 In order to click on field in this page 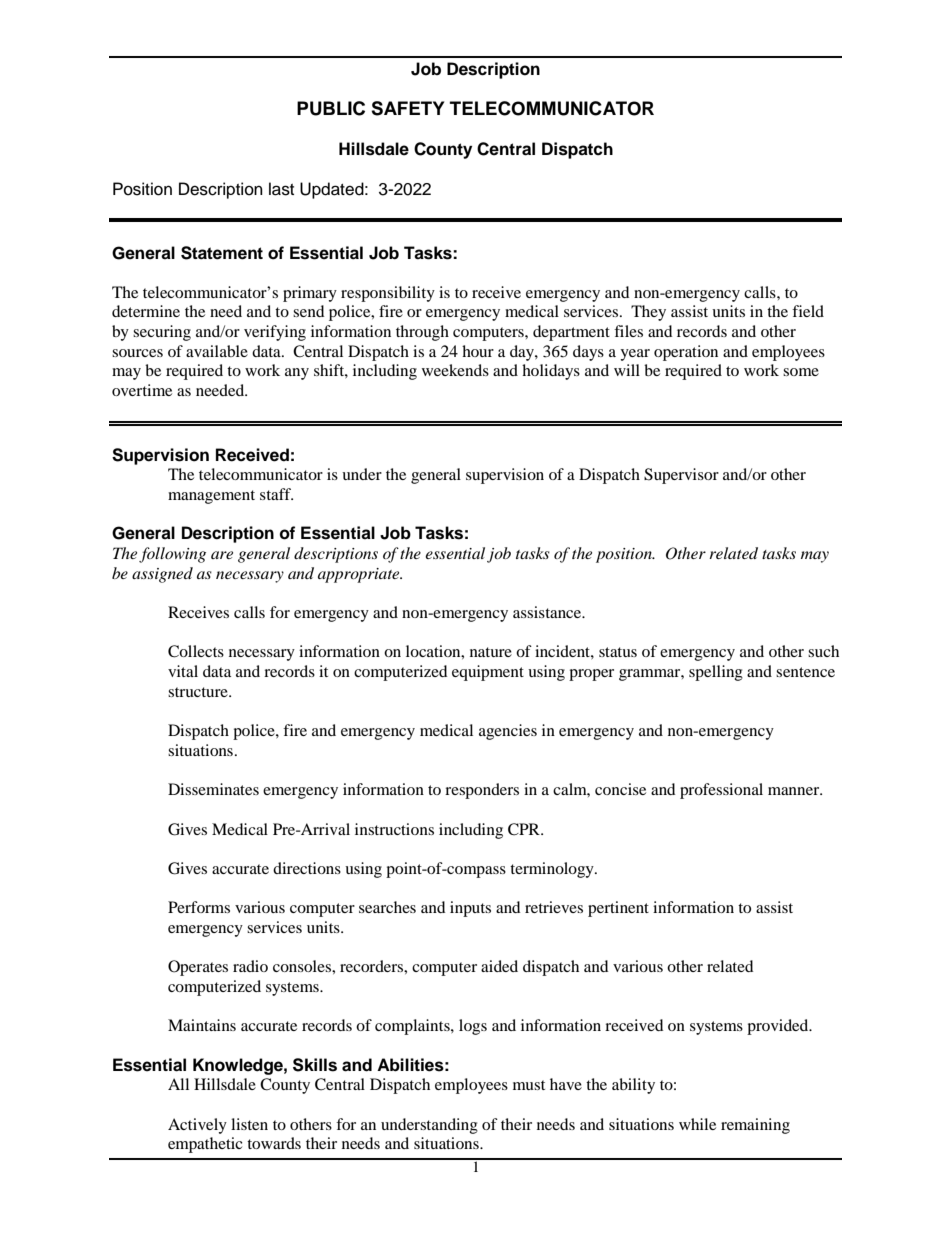, I will do `click(808, 311)`.
